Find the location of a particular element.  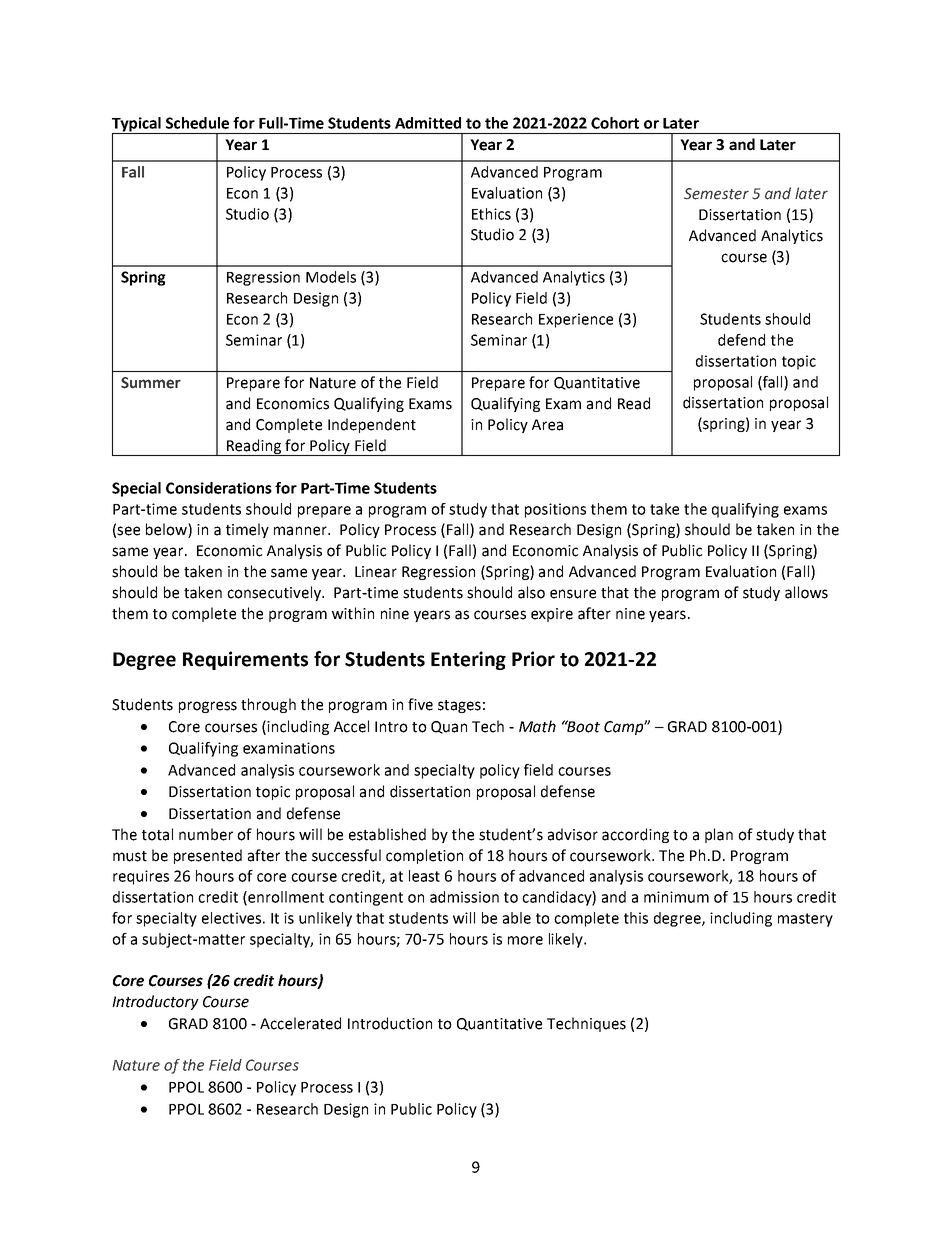

defend is located at coordinates (741, 340).
